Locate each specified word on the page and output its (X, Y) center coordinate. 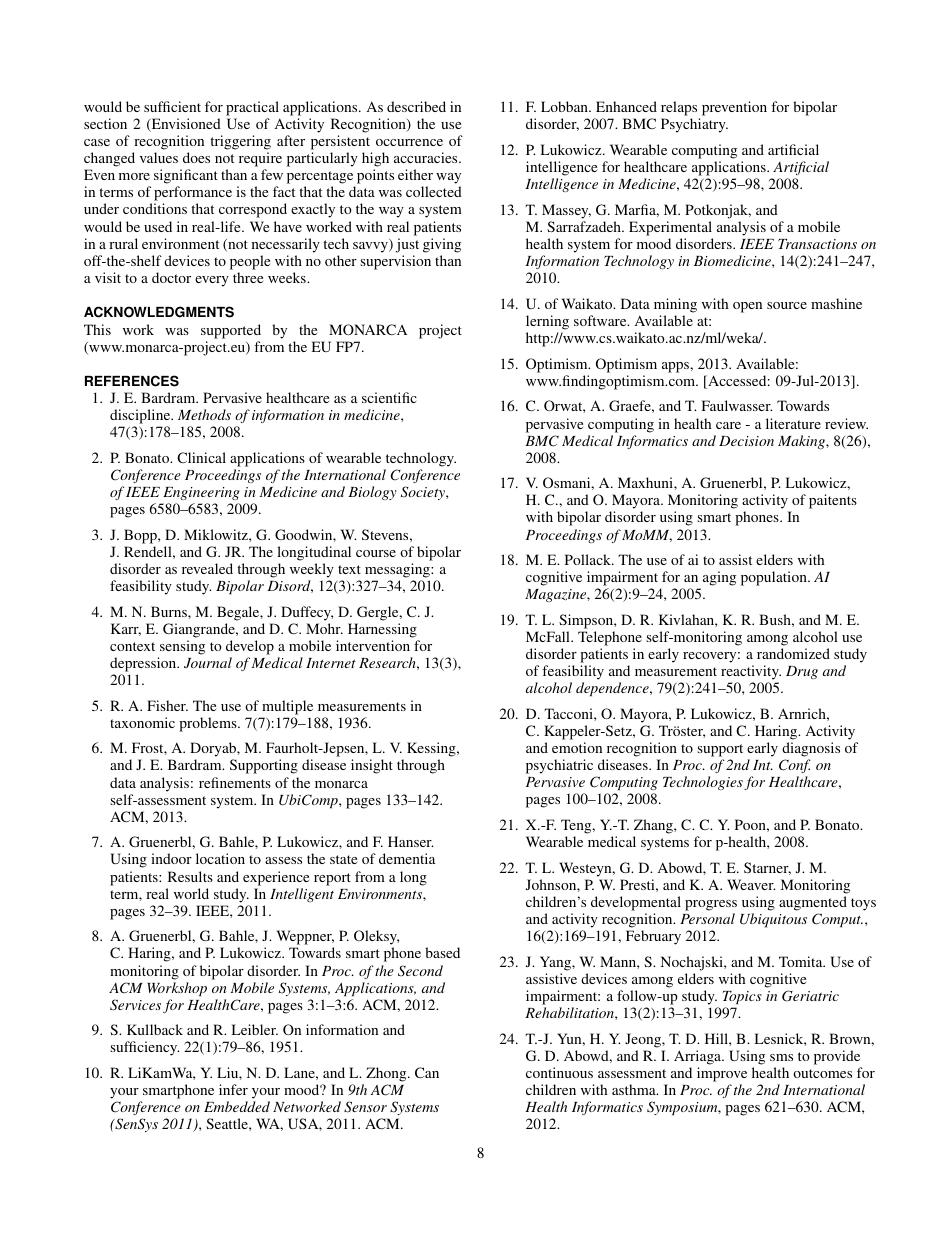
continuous (559, 1072)
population (775, 578)
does (196, 157)
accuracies (427, 157)
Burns (170, 611)
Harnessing (382, 630)
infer (233, 1089)
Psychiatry (694, 125)
